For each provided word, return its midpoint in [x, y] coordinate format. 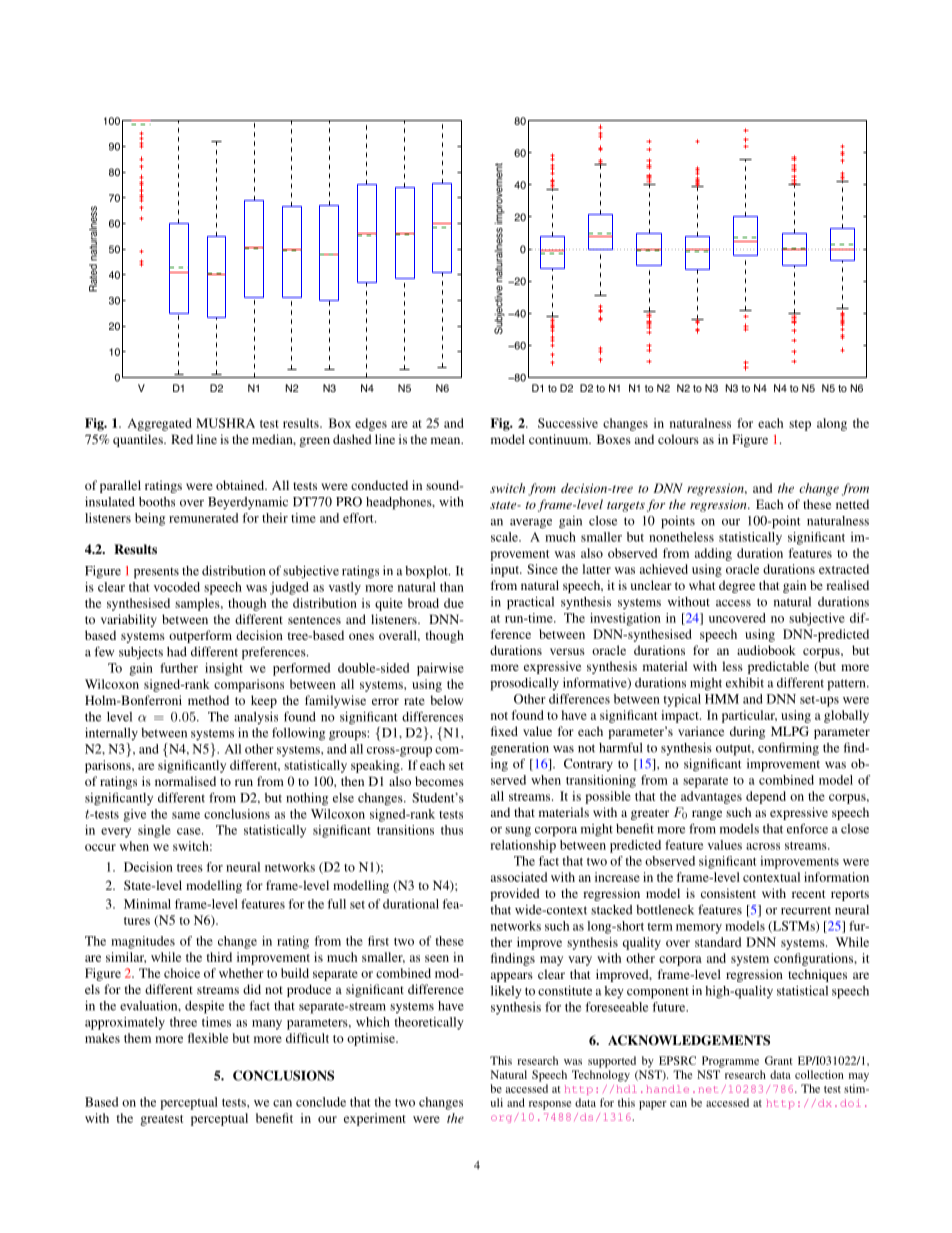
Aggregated [160, 424]
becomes [439, 781]
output [735, 750]
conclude [321, 1102]
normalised [185, 781]
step [800, 425]
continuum [560, 439]
